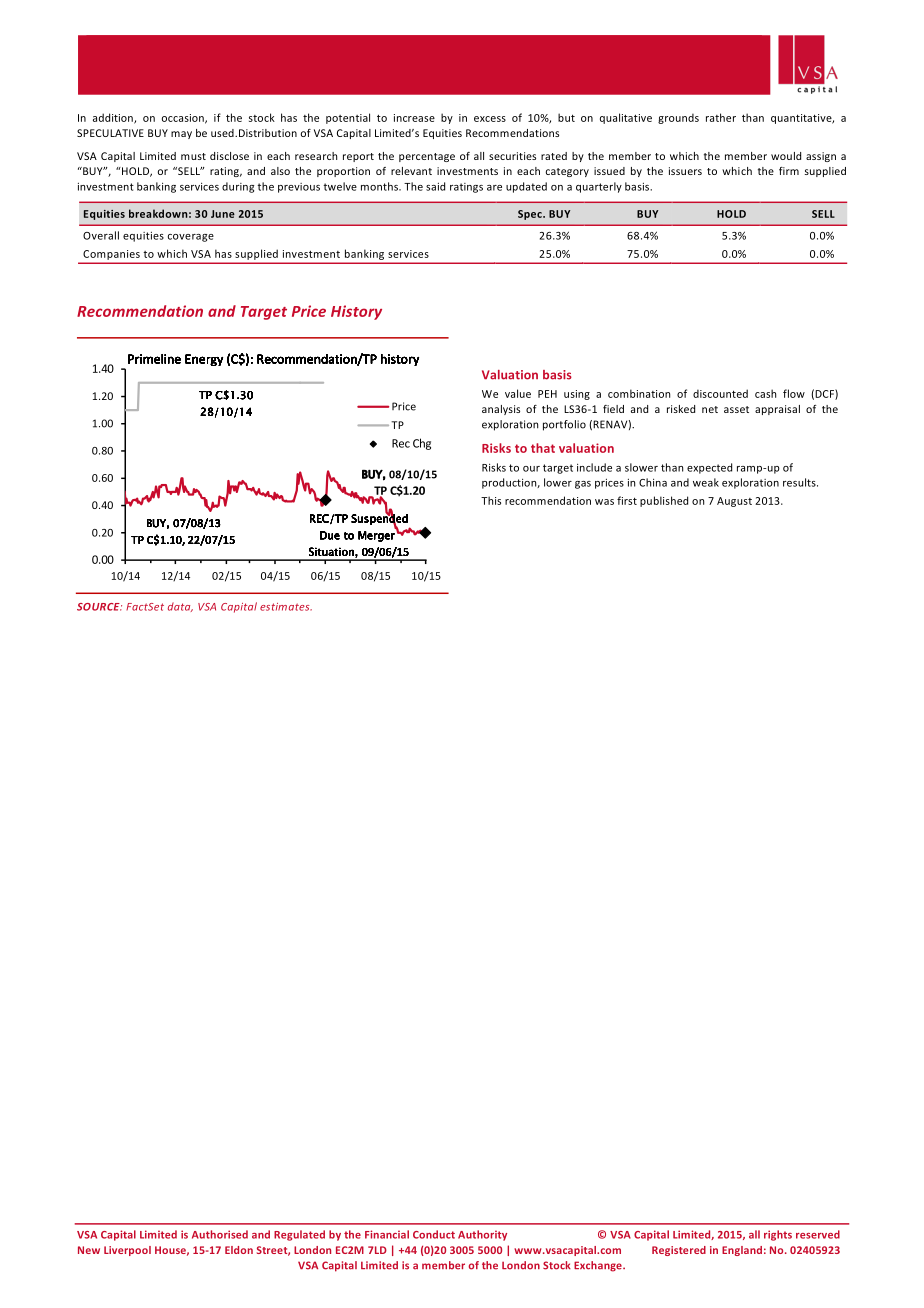 Image resolution: width=924 pixels, height=1308 pixels. What do you see at coordinates (604, 502) in the screenshot?
I see `was` at bounding box center [604, 502].
